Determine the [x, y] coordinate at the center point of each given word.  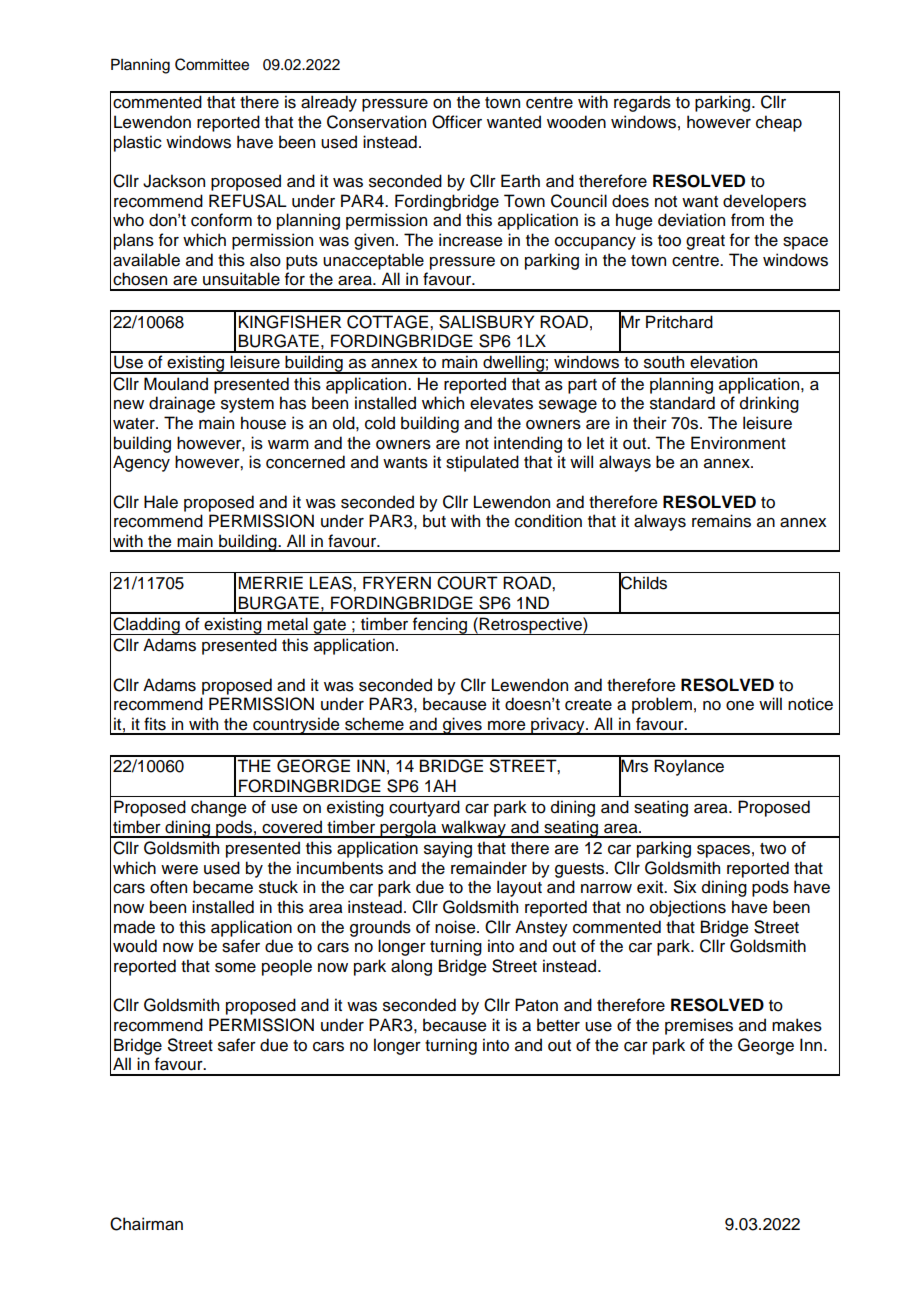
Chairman [146, 1224]
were [179, 870]
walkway [473, 829]
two [773, 849]
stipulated [482, 463]
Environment [738, 443]
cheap [779, 123]
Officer [457, 122]
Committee [212, 64]
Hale [161, 502]
